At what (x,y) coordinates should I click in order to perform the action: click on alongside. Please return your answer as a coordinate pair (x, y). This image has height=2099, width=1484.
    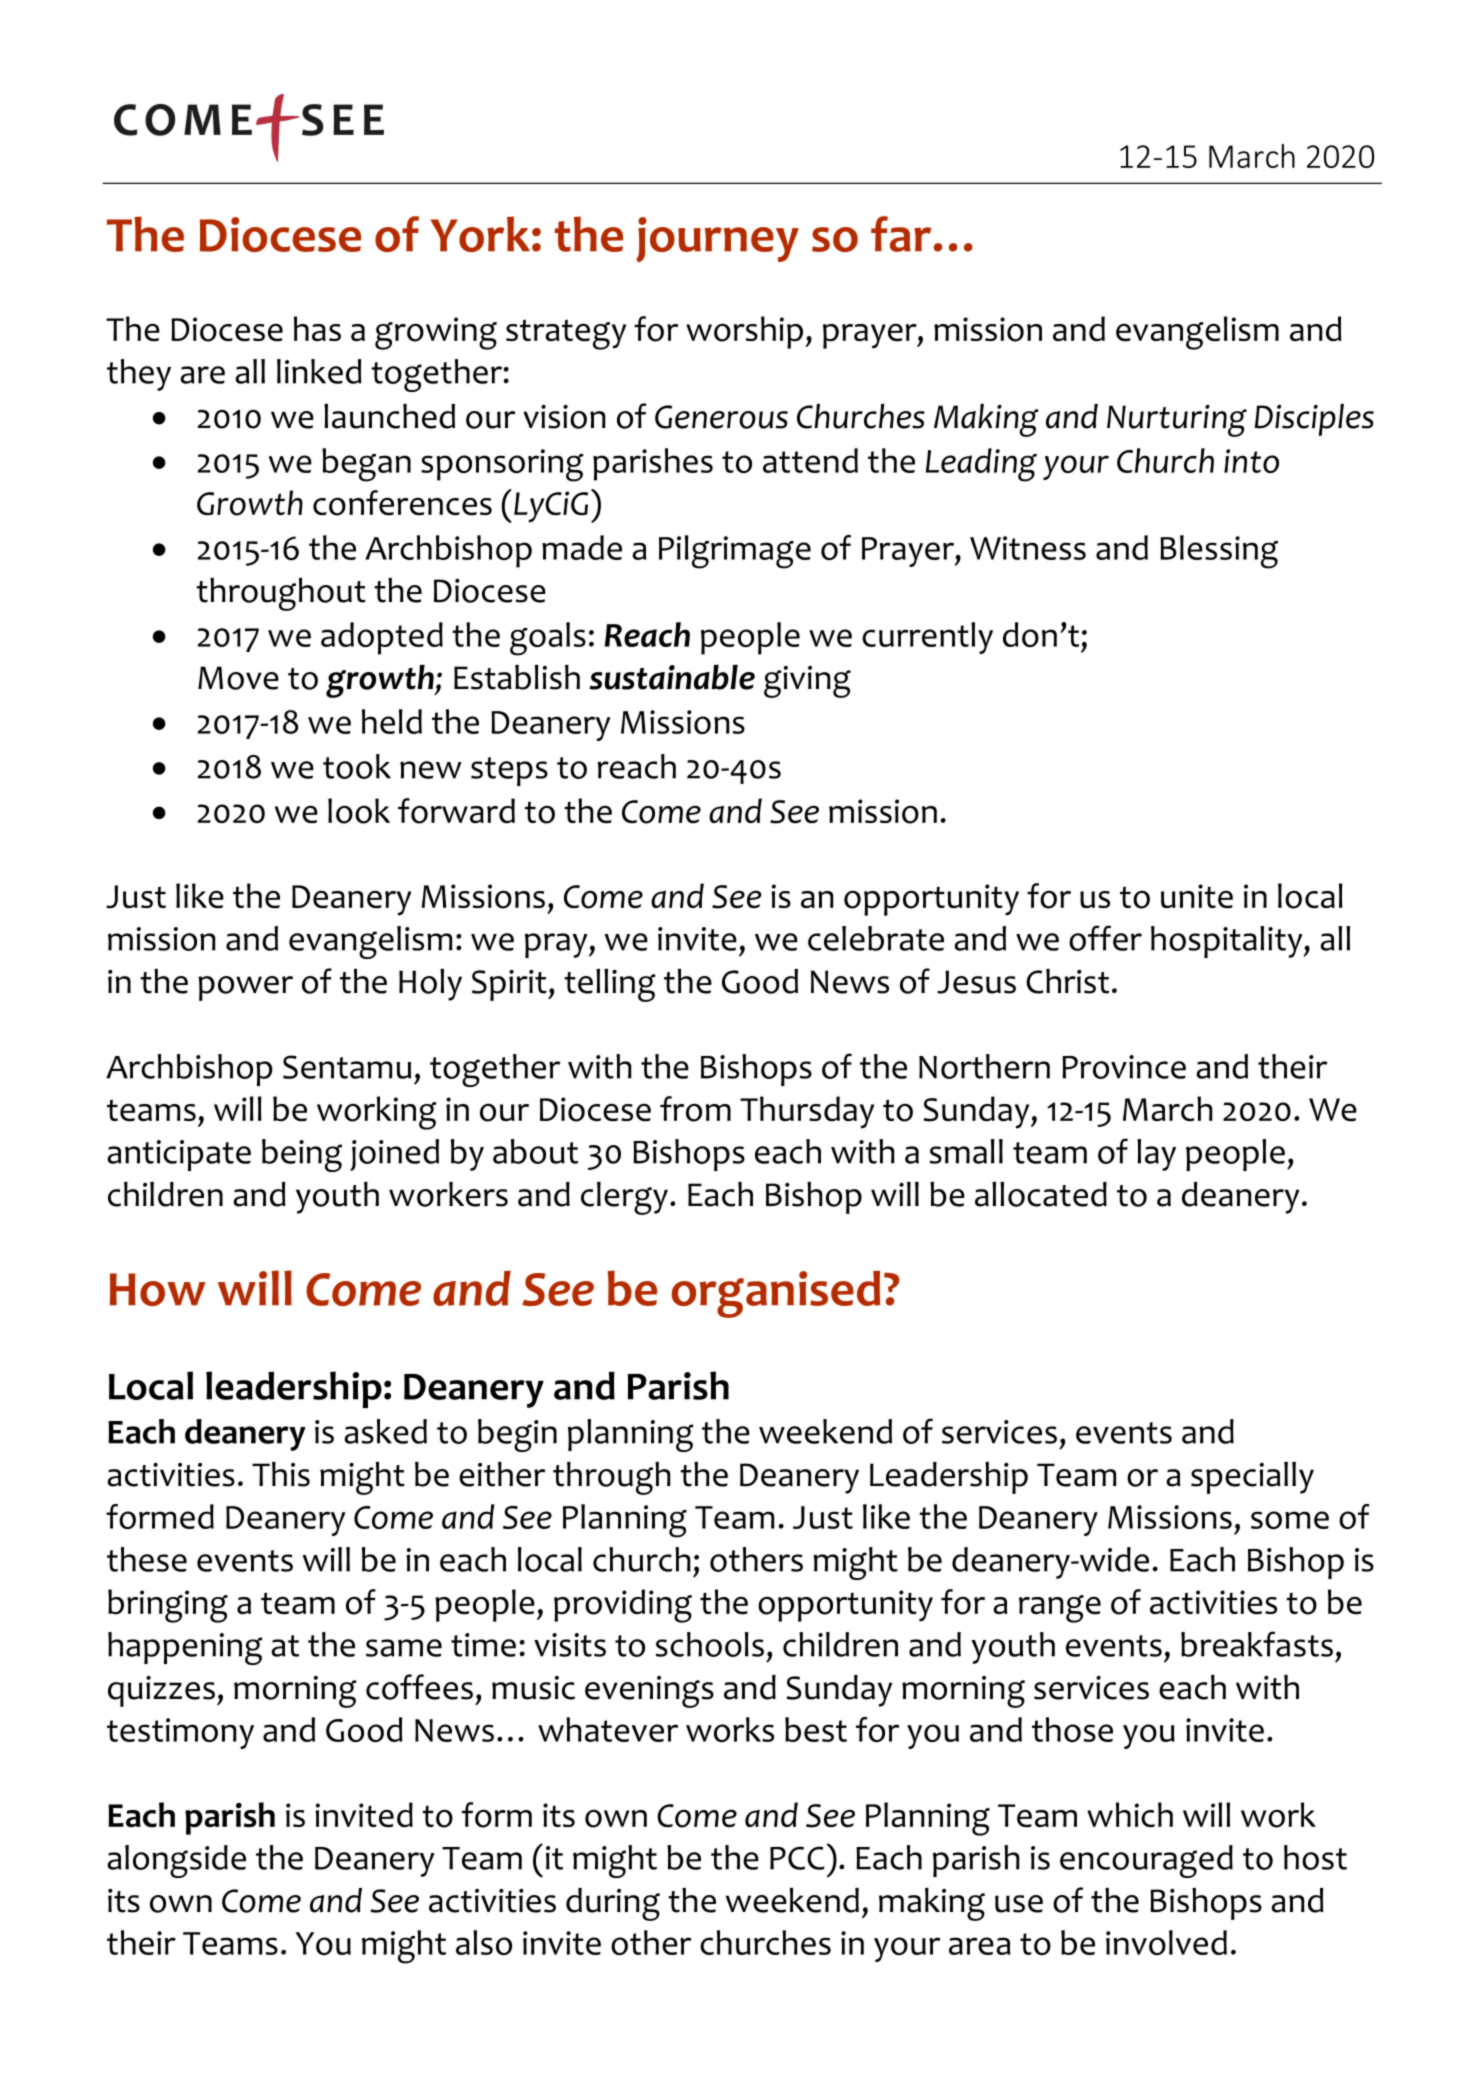
    Looking at the image, I should click on (176, 1861).
